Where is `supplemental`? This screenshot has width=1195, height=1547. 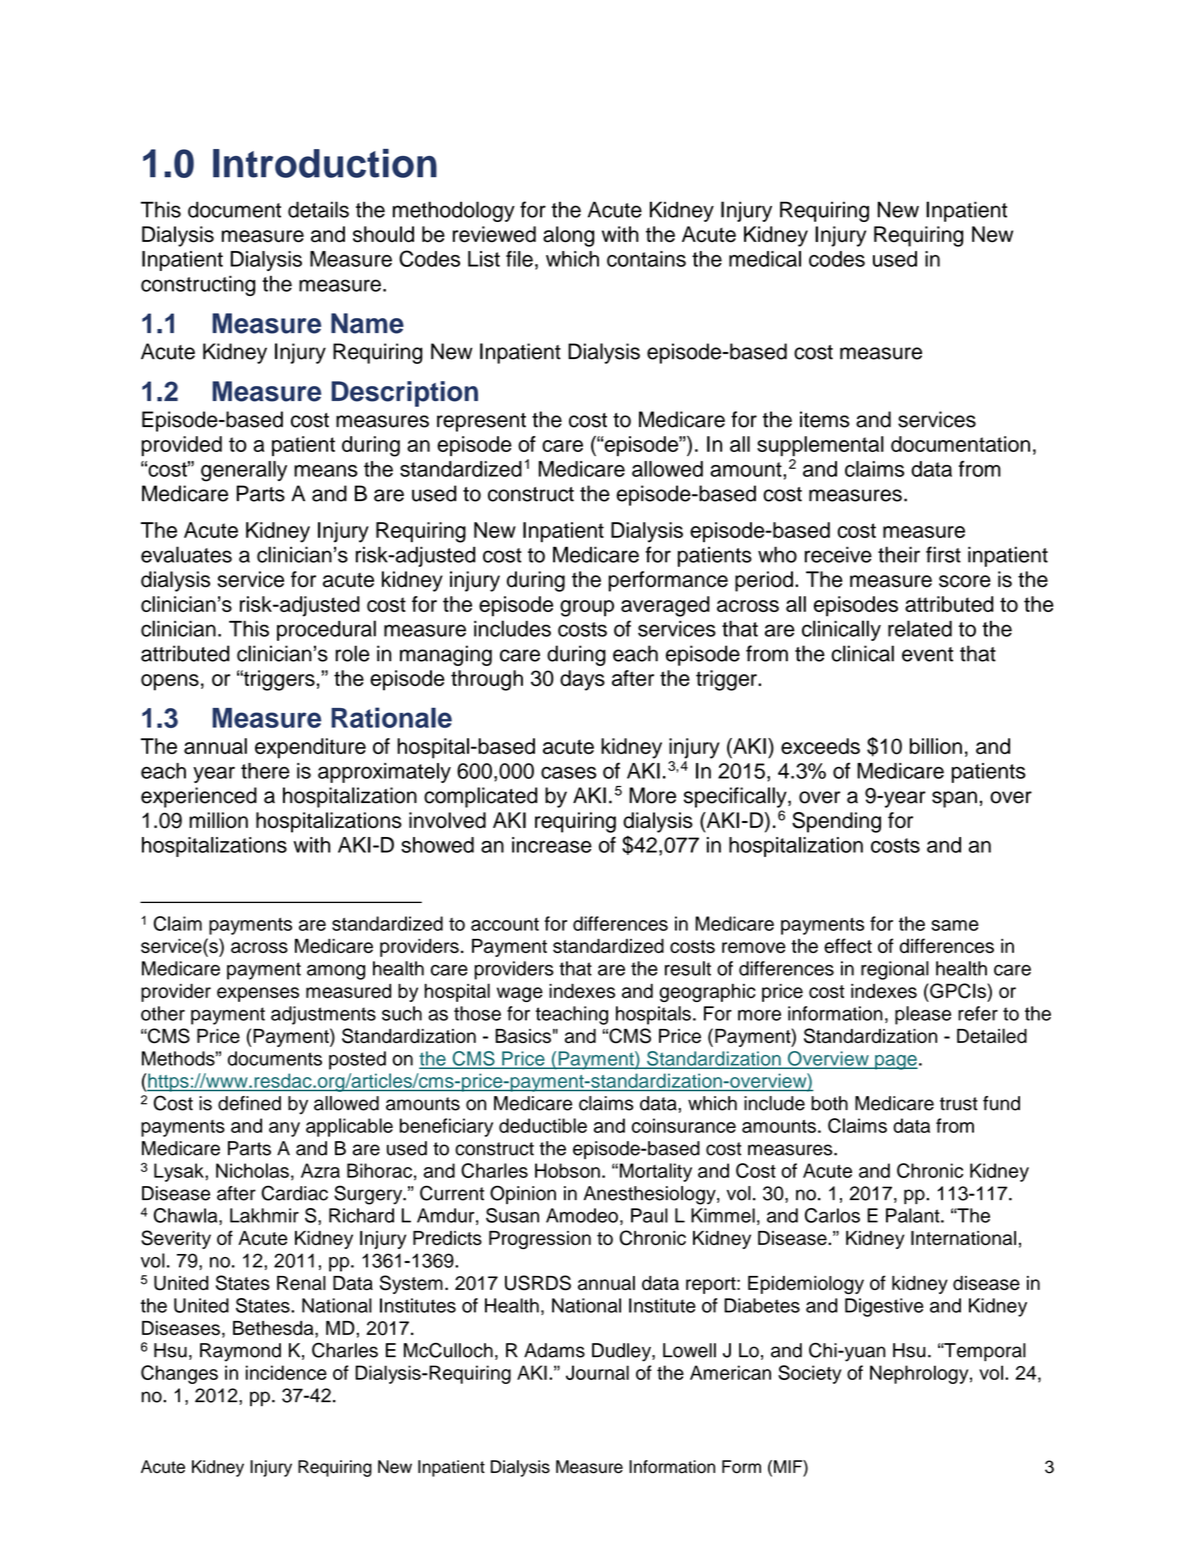 supplemental is located at coordinates (820, 446).
